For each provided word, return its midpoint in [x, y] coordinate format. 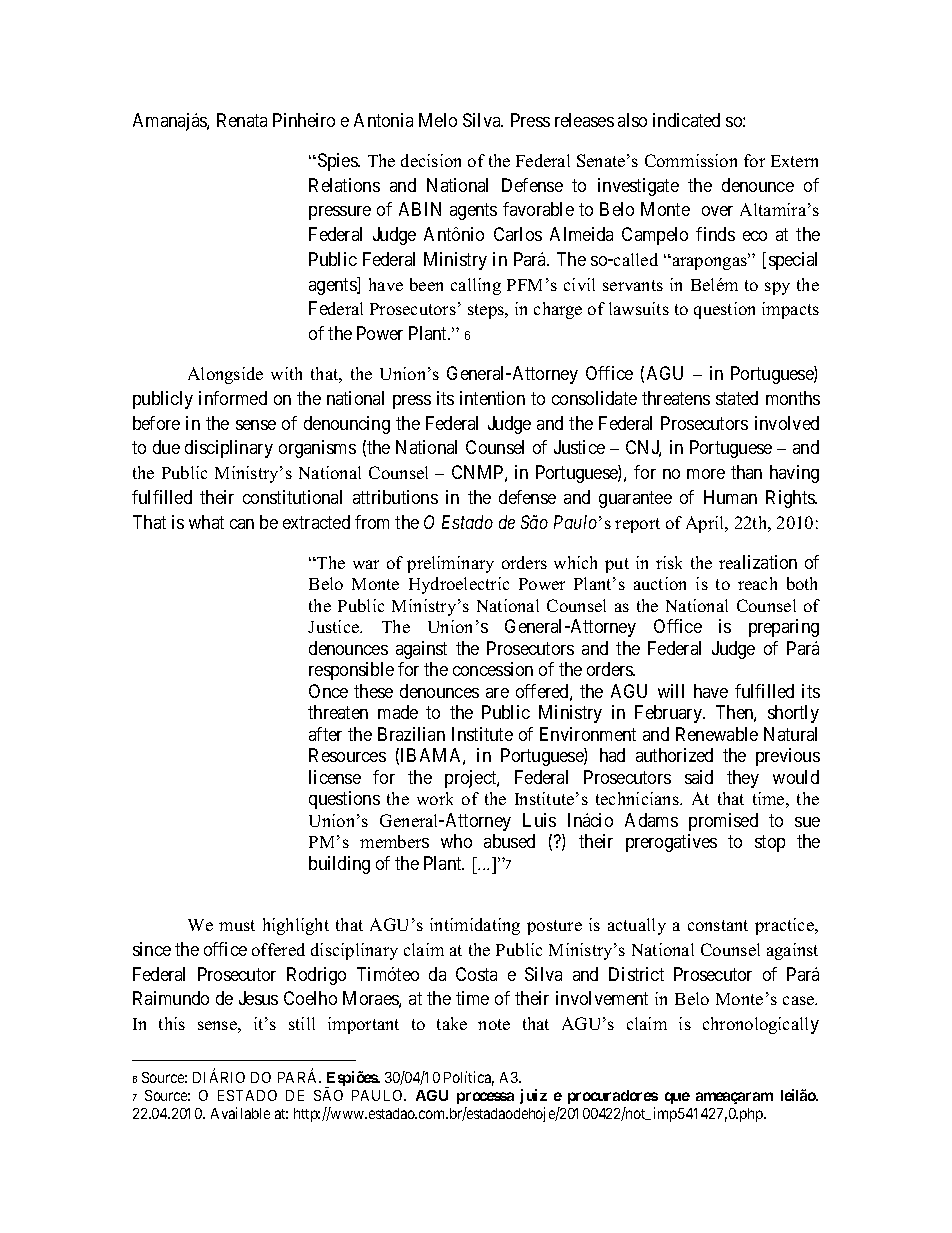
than [746, 472]
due [166, 447]
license [335, 777]
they [743, 779]
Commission [691, 160]
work [435, 798]
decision [431, 160]
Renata [242, 120]
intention [492, 398]
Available [240, 1113]
